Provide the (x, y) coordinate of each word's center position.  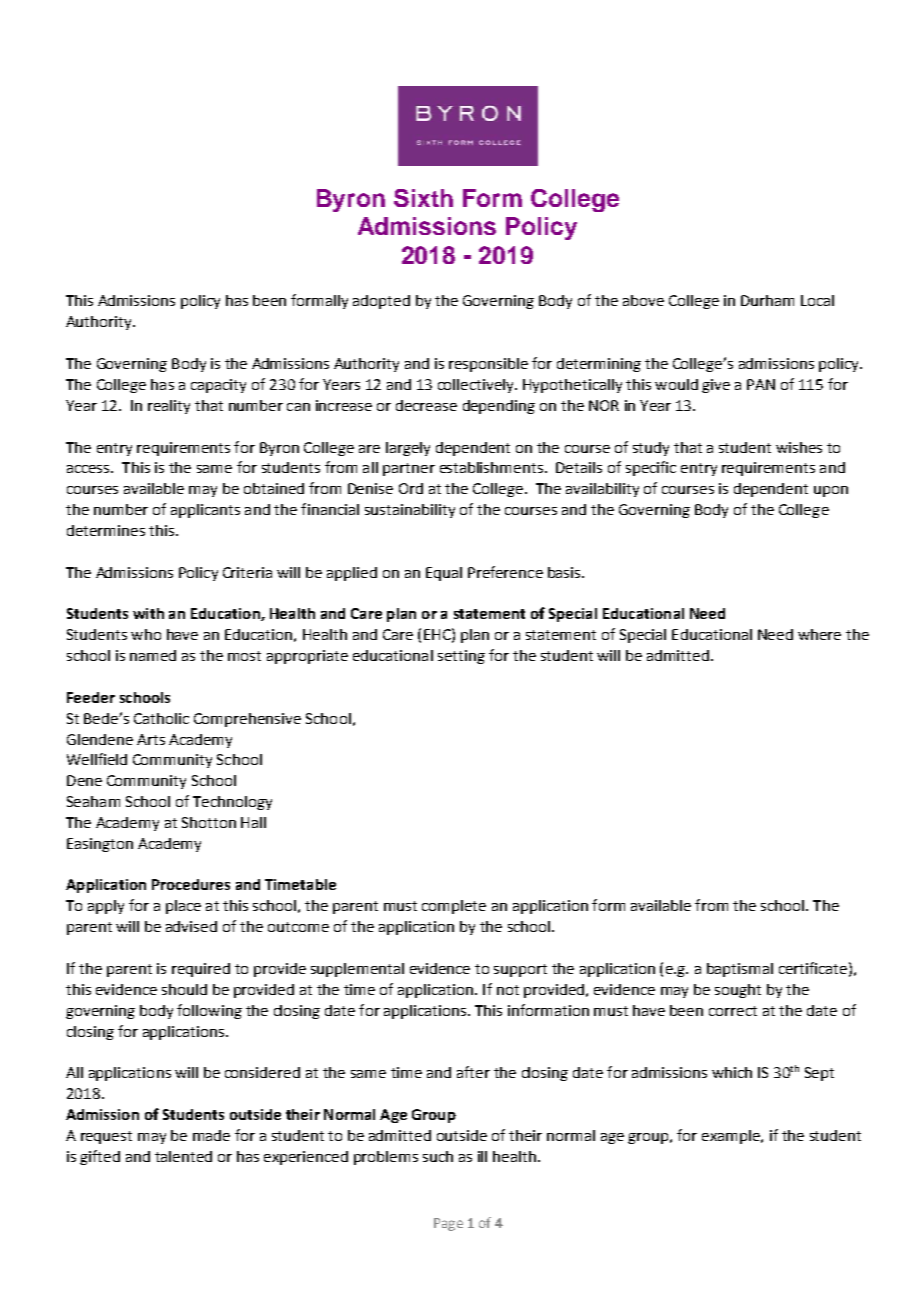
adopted (381, 302)
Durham (767, 300)
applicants (205, 511)
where (819, 634)
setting (461, 657)
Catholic (161, 718)
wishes (799, 447)
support (520, 970)
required (201, 970)
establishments (491, 467)
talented (183, 1156)
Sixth (423, 198)
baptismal (740, 970)
